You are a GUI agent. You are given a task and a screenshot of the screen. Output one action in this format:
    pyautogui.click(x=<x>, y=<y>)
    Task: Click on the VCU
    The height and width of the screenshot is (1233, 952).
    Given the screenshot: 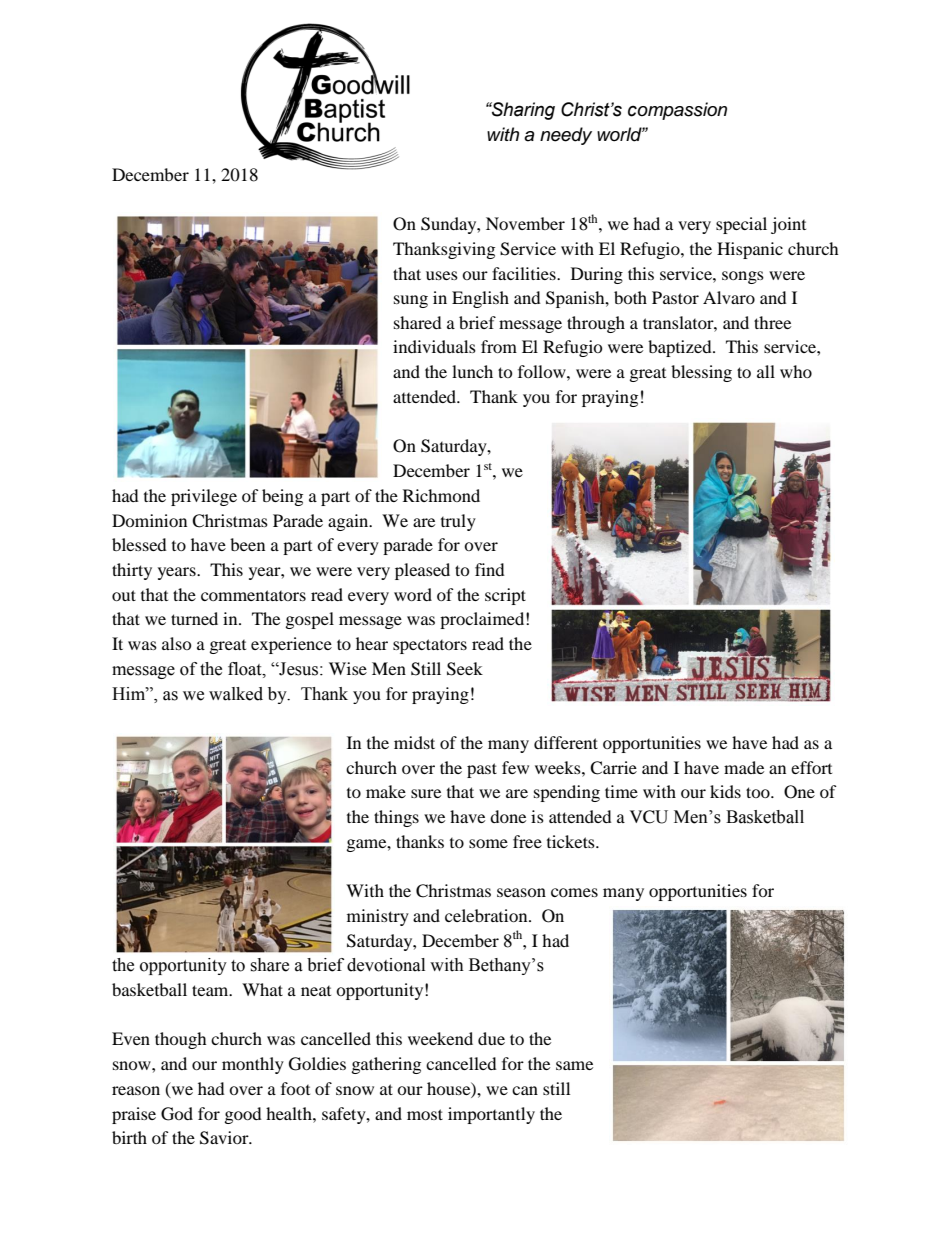 What is the action you would take?
    pyautogui.click(x=649, y=817)
